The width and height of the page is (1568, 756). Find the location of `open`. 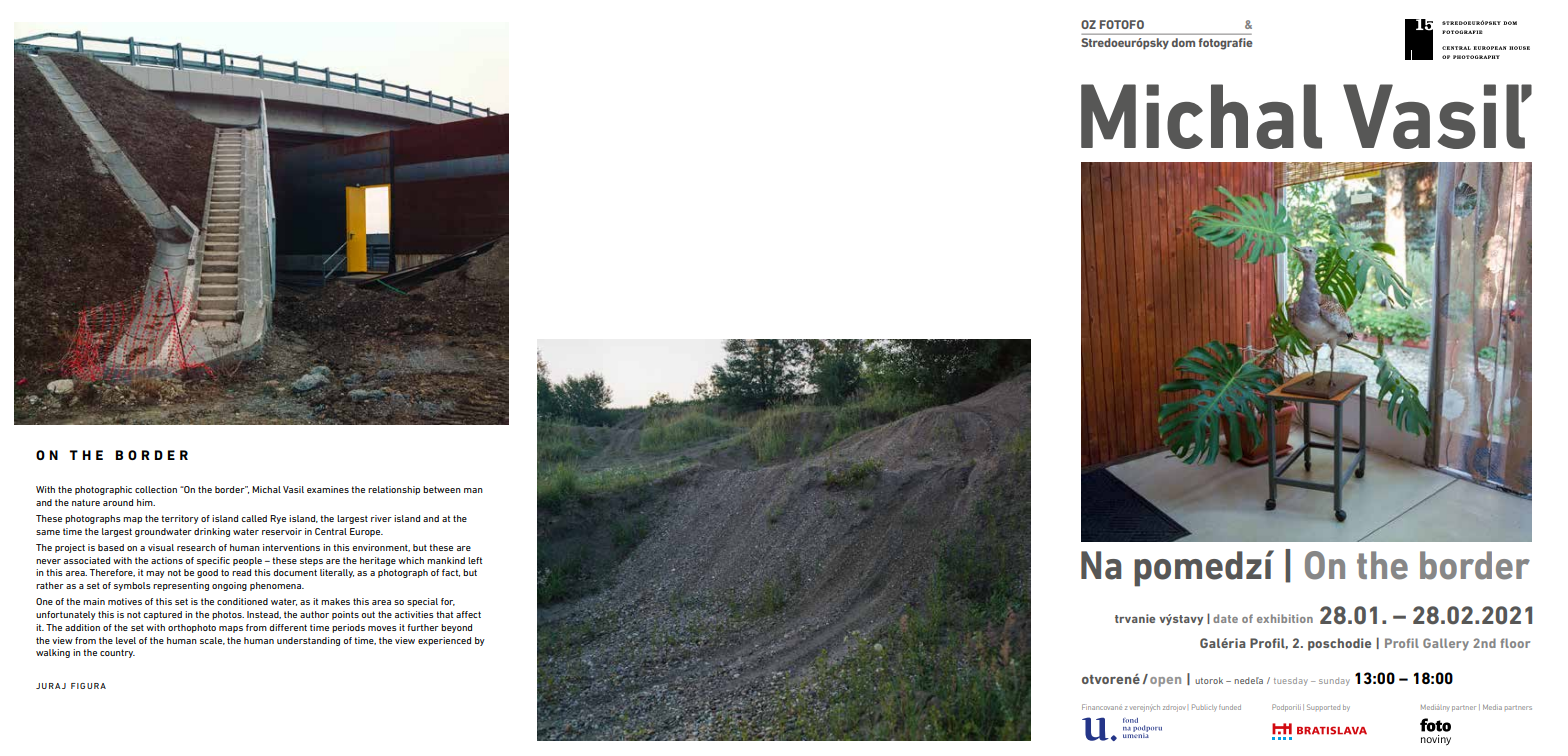

open is located at coordinates (1165, 682).
